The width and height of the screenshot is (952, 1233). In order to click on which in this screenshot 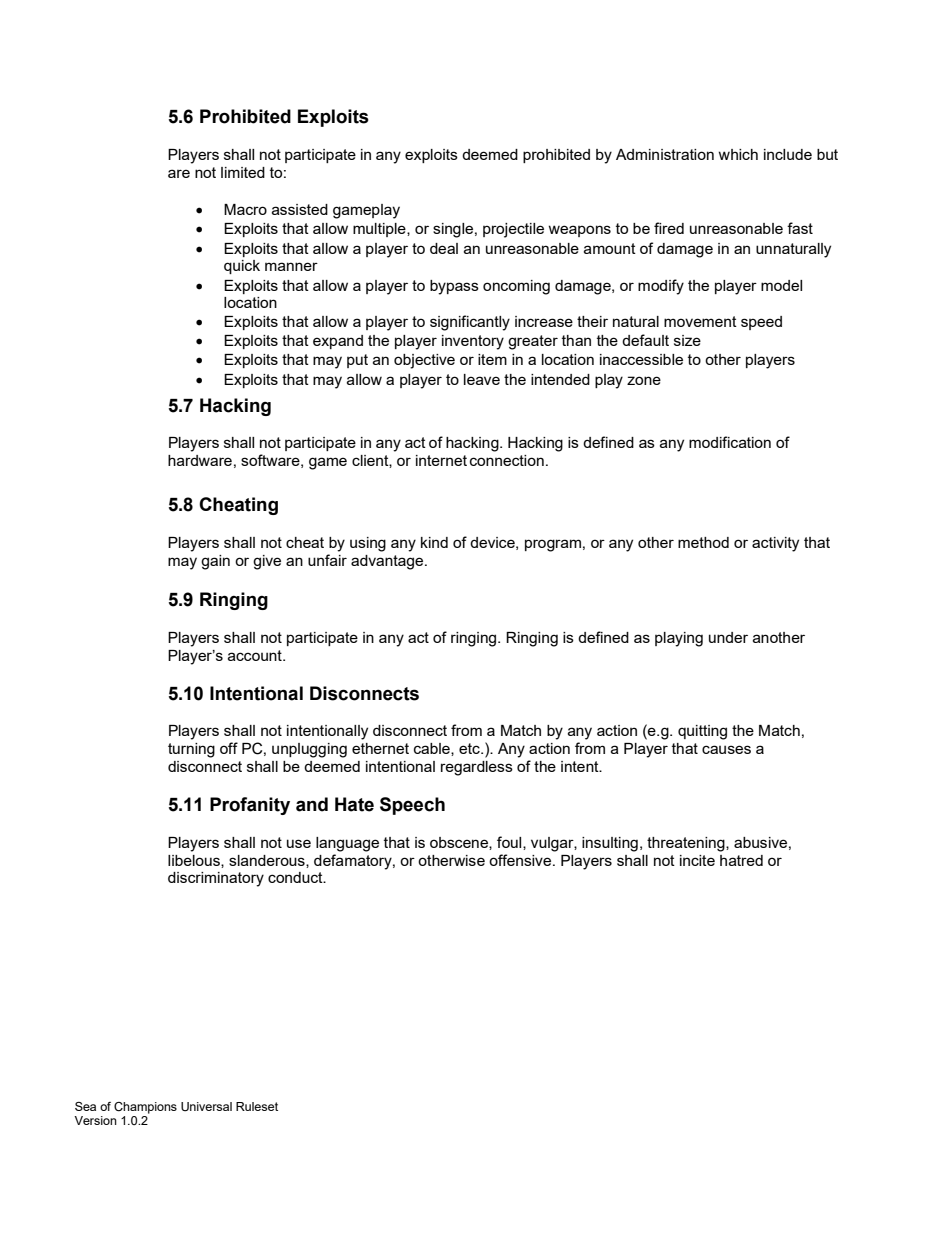, I will do `click(738, 154)`.
